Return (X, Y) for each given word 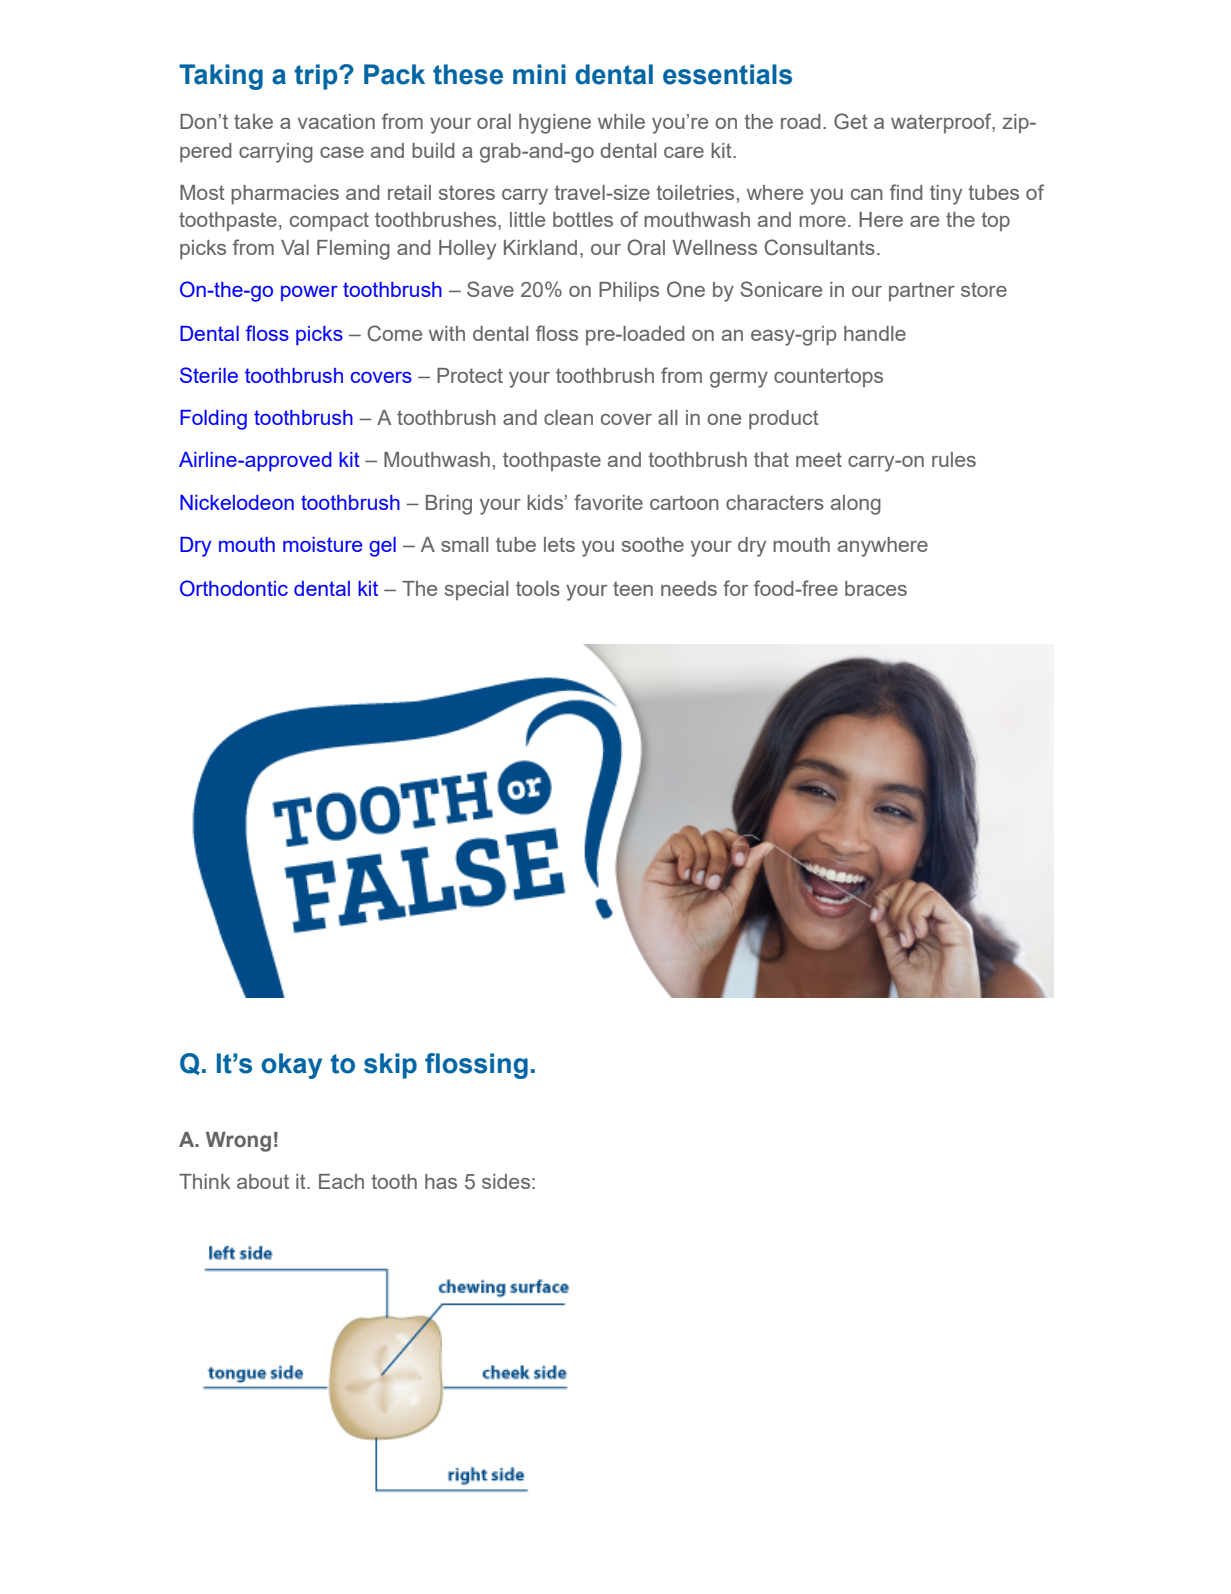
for (735, 588)
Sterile (209, 375)
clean (568, 417)
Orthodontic (234, 588)
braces (876, 588)
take (253, 121)
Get (851, 121)
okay (291, 1066)
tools (538, 588)
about (263, 1181)
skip (390, 1066)
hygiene (555, 124)
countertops (828, 377)
